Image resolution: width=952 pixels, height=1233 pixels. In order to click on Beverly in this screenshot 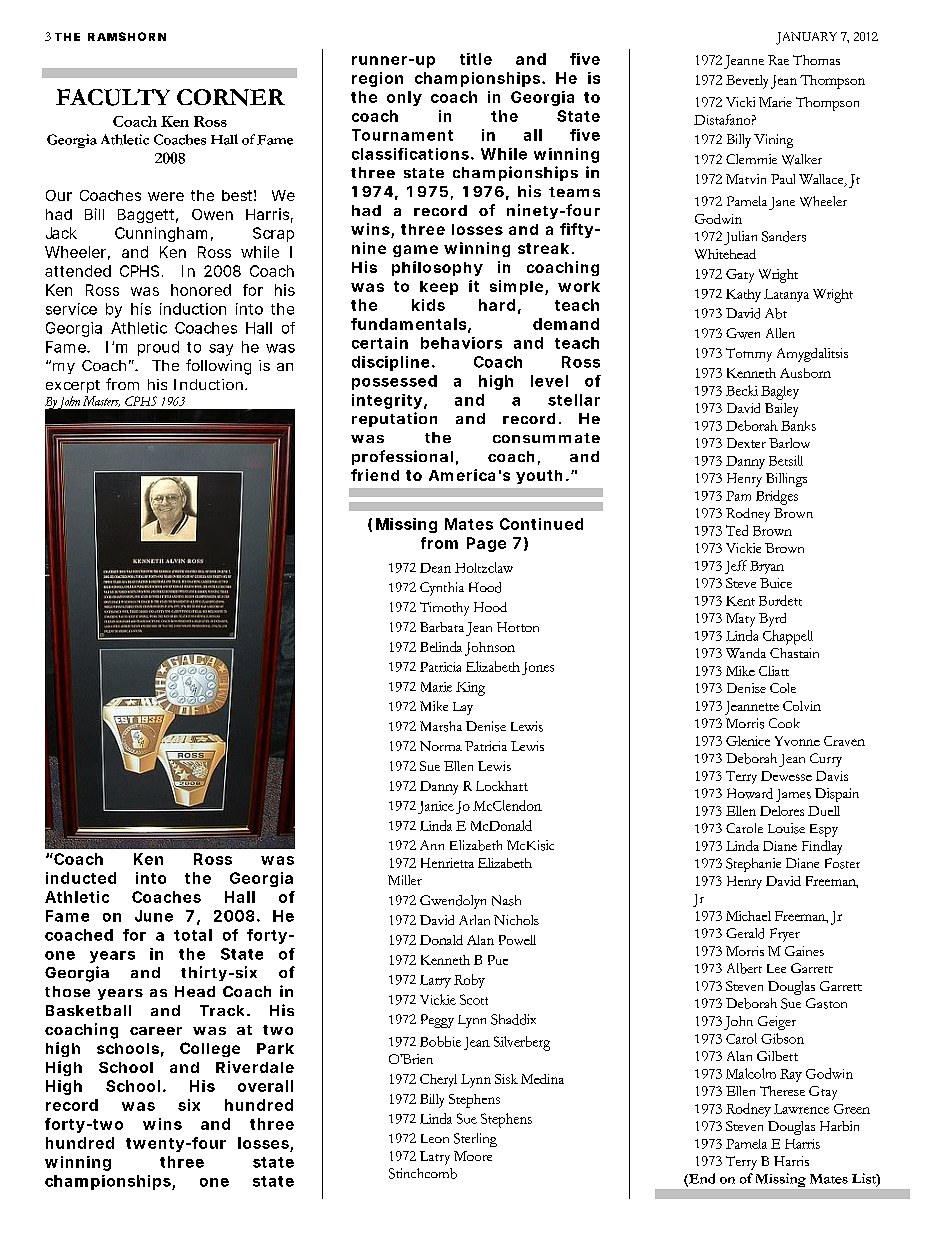, I will do `click(747, 82)`.
